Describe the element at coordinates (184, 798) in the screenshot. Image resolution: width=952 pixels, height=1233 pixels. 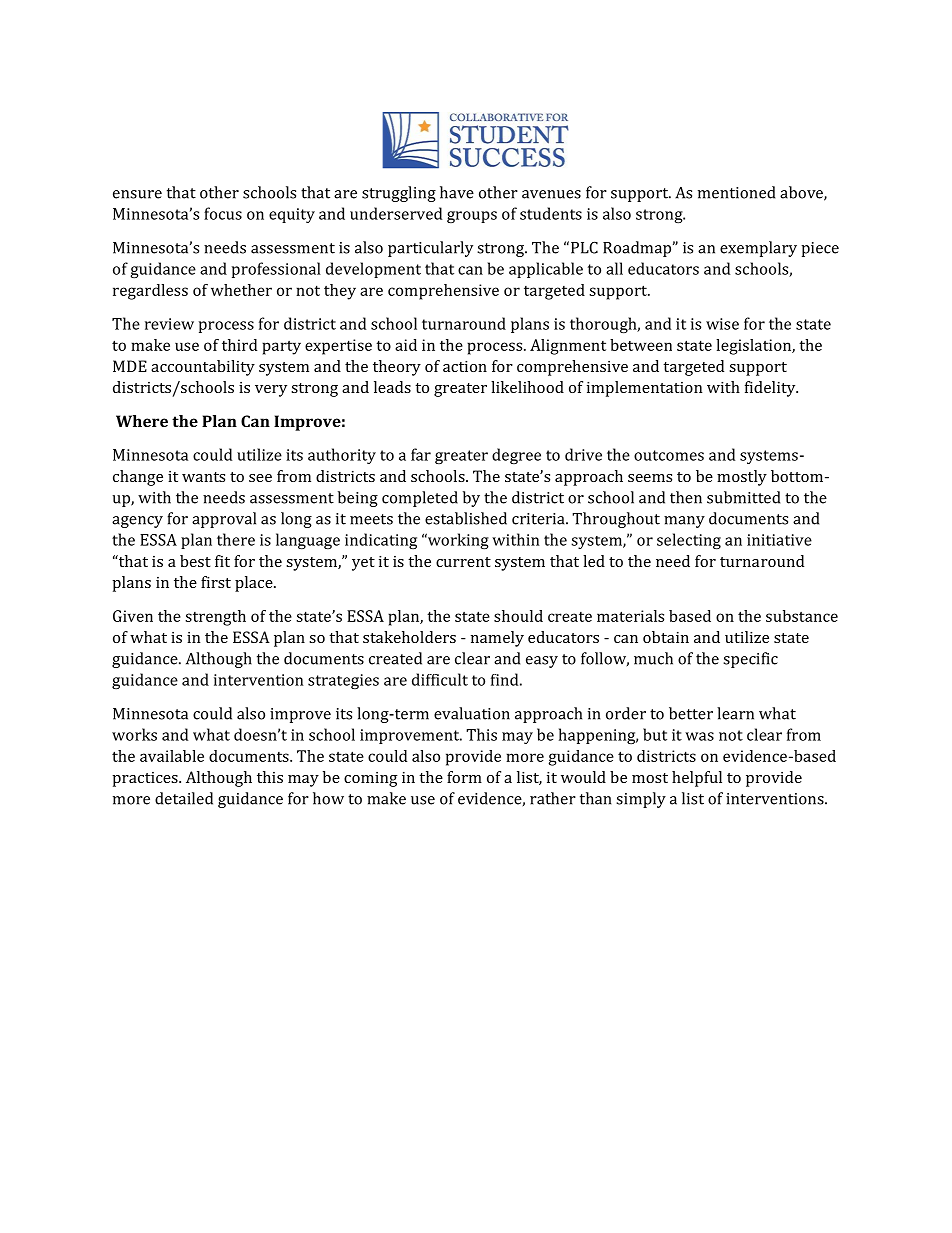
I see `detailed` at that location.
